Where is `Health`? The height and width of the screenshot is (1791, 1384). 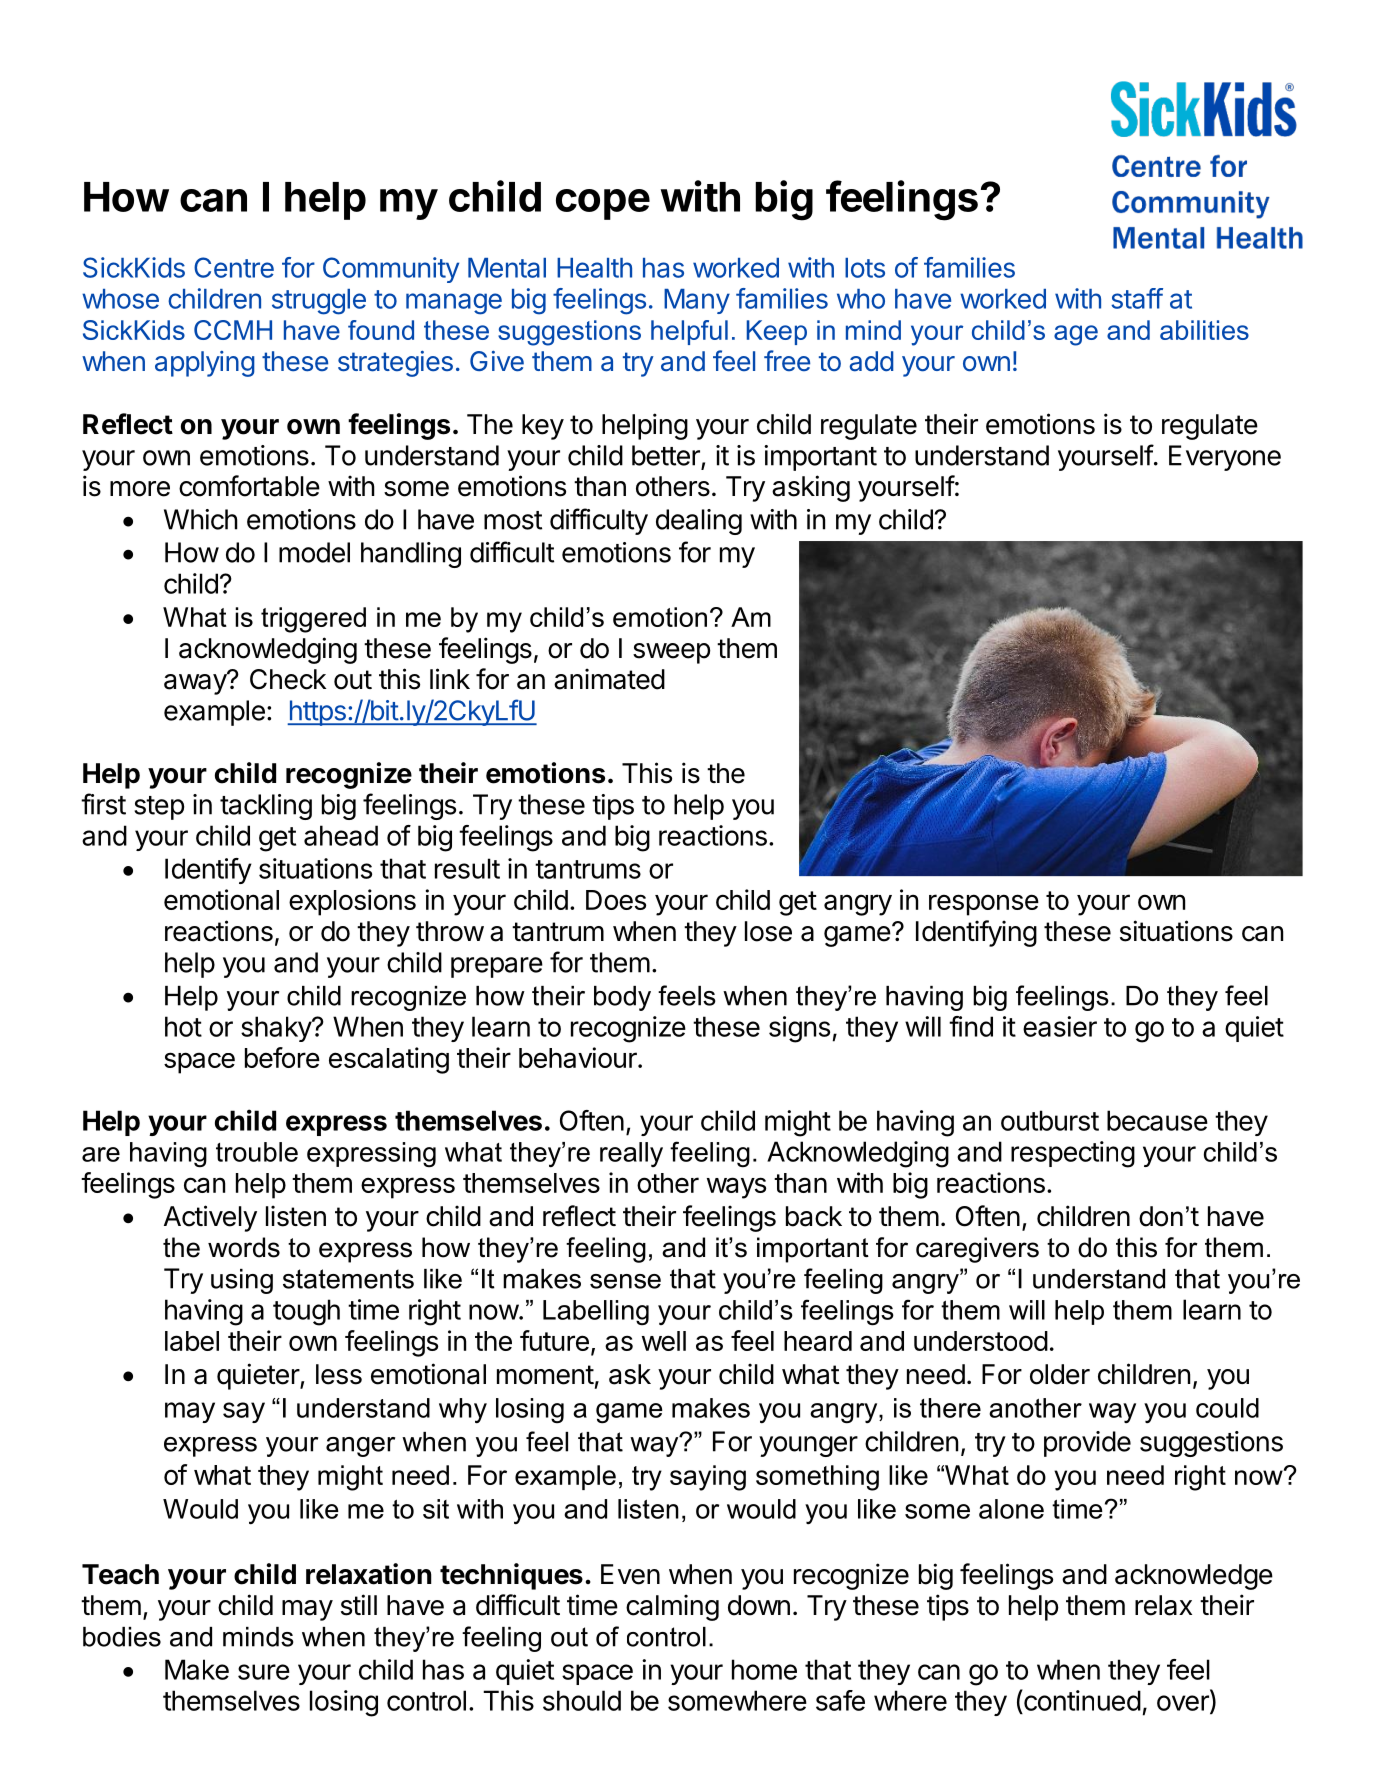 Health is located at coordinates (594, 268).
